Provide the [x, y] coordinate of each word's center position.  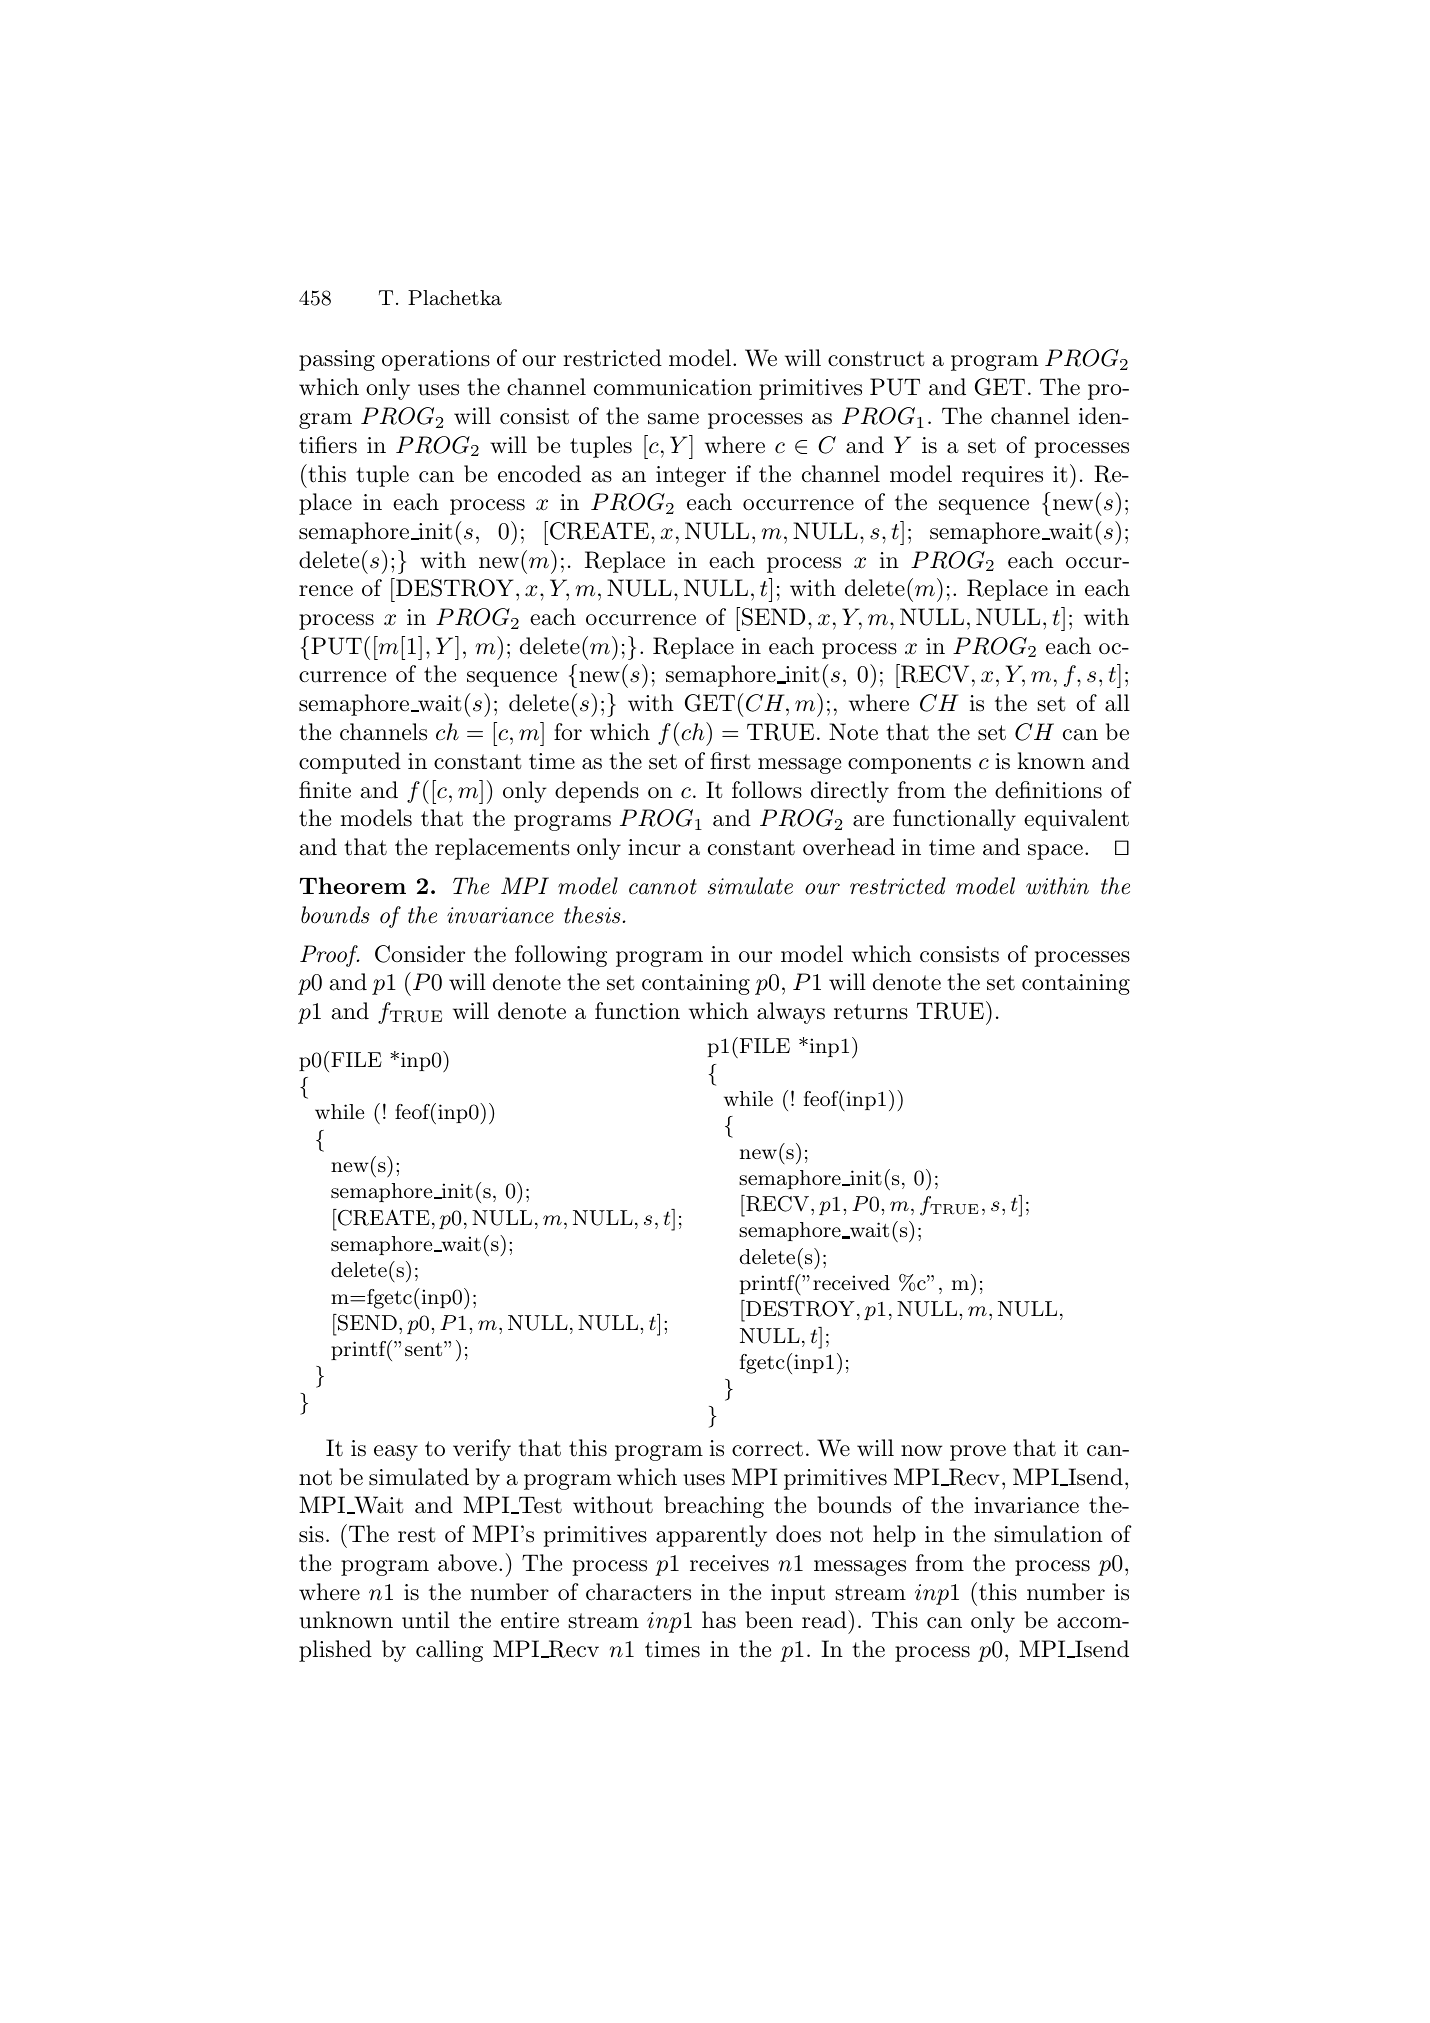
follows [767, 790]
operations [436, 360]
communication [673, 387]
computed [350, 763]
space [1055, 852]
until [426, 1620]
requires [1002, 476]
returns [871, 1012]
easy [396, 1453]
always [791, 1013]
